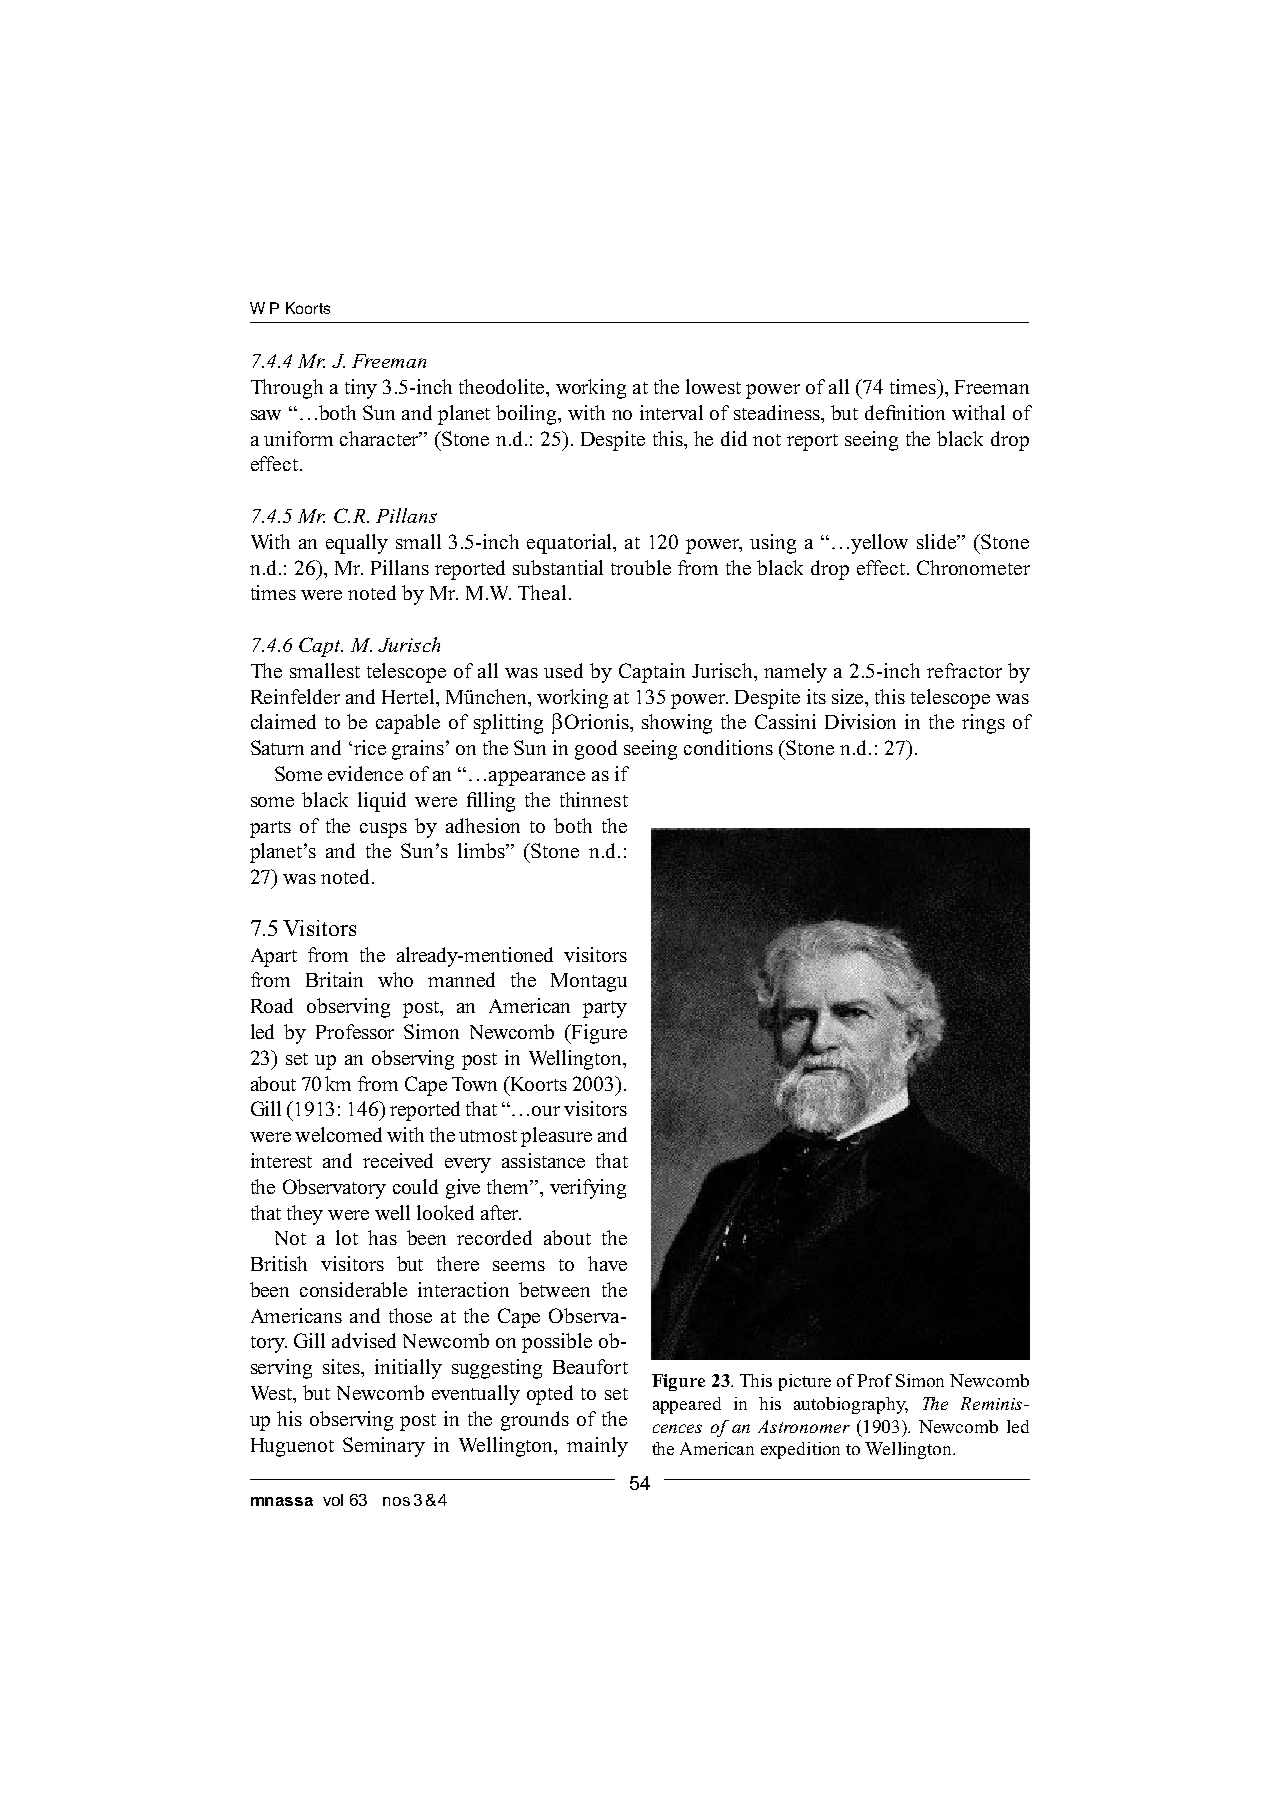  What do you see at coordinates (597, 1447) in the screenshot?
I see `mainly` at bounding box center [597, 1447].
